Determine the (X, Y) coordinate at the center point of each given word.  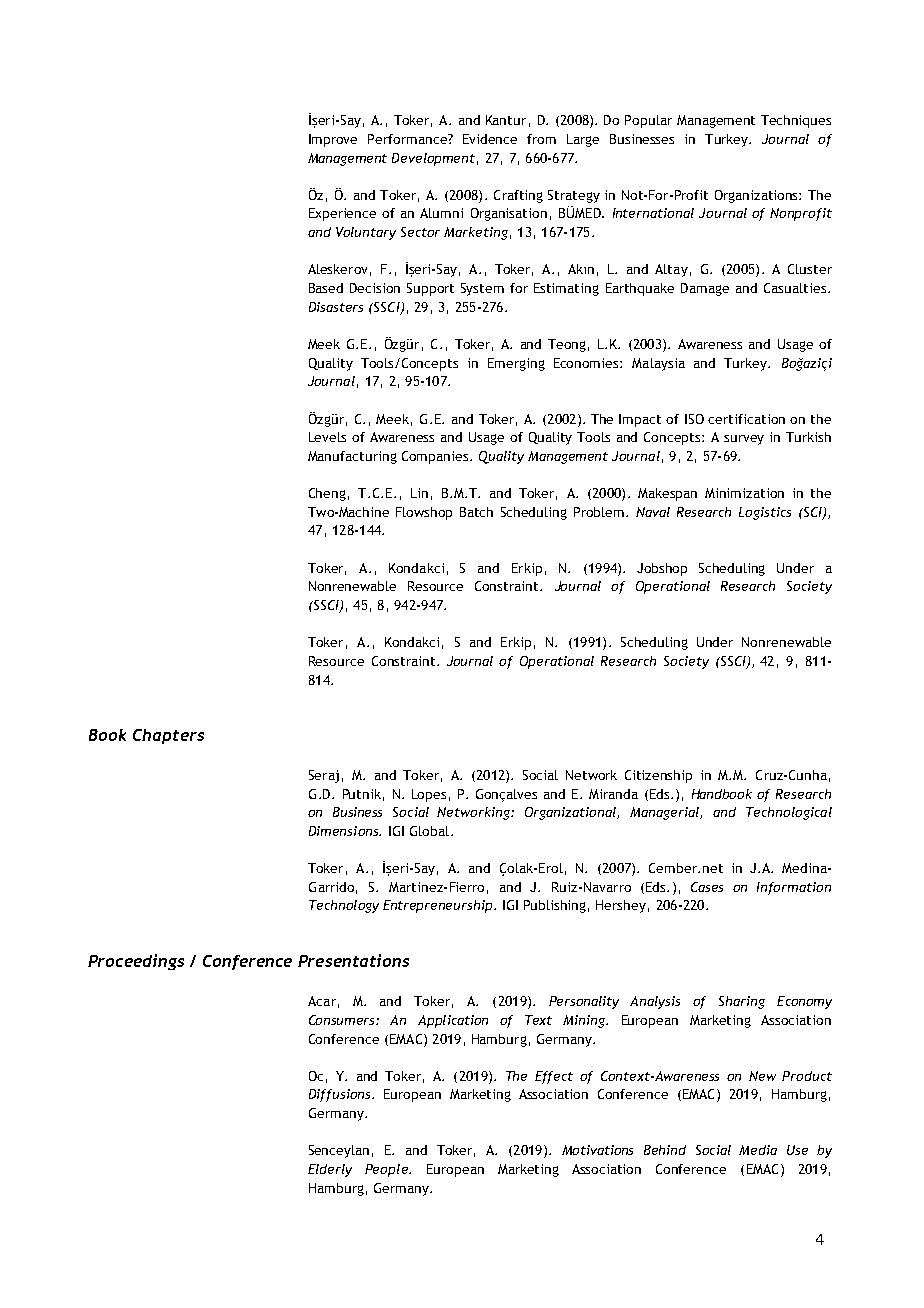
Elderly (330, 1170)
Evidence (490, 139)
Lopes (429, 795)
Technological (789, 813)
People (387, 1170)
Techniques (796, 121)
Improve (333, 140)
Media (758, 1150)
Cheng (327, 494)
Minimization (744, 493)
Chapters (168, 736)
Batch (476, 512)
